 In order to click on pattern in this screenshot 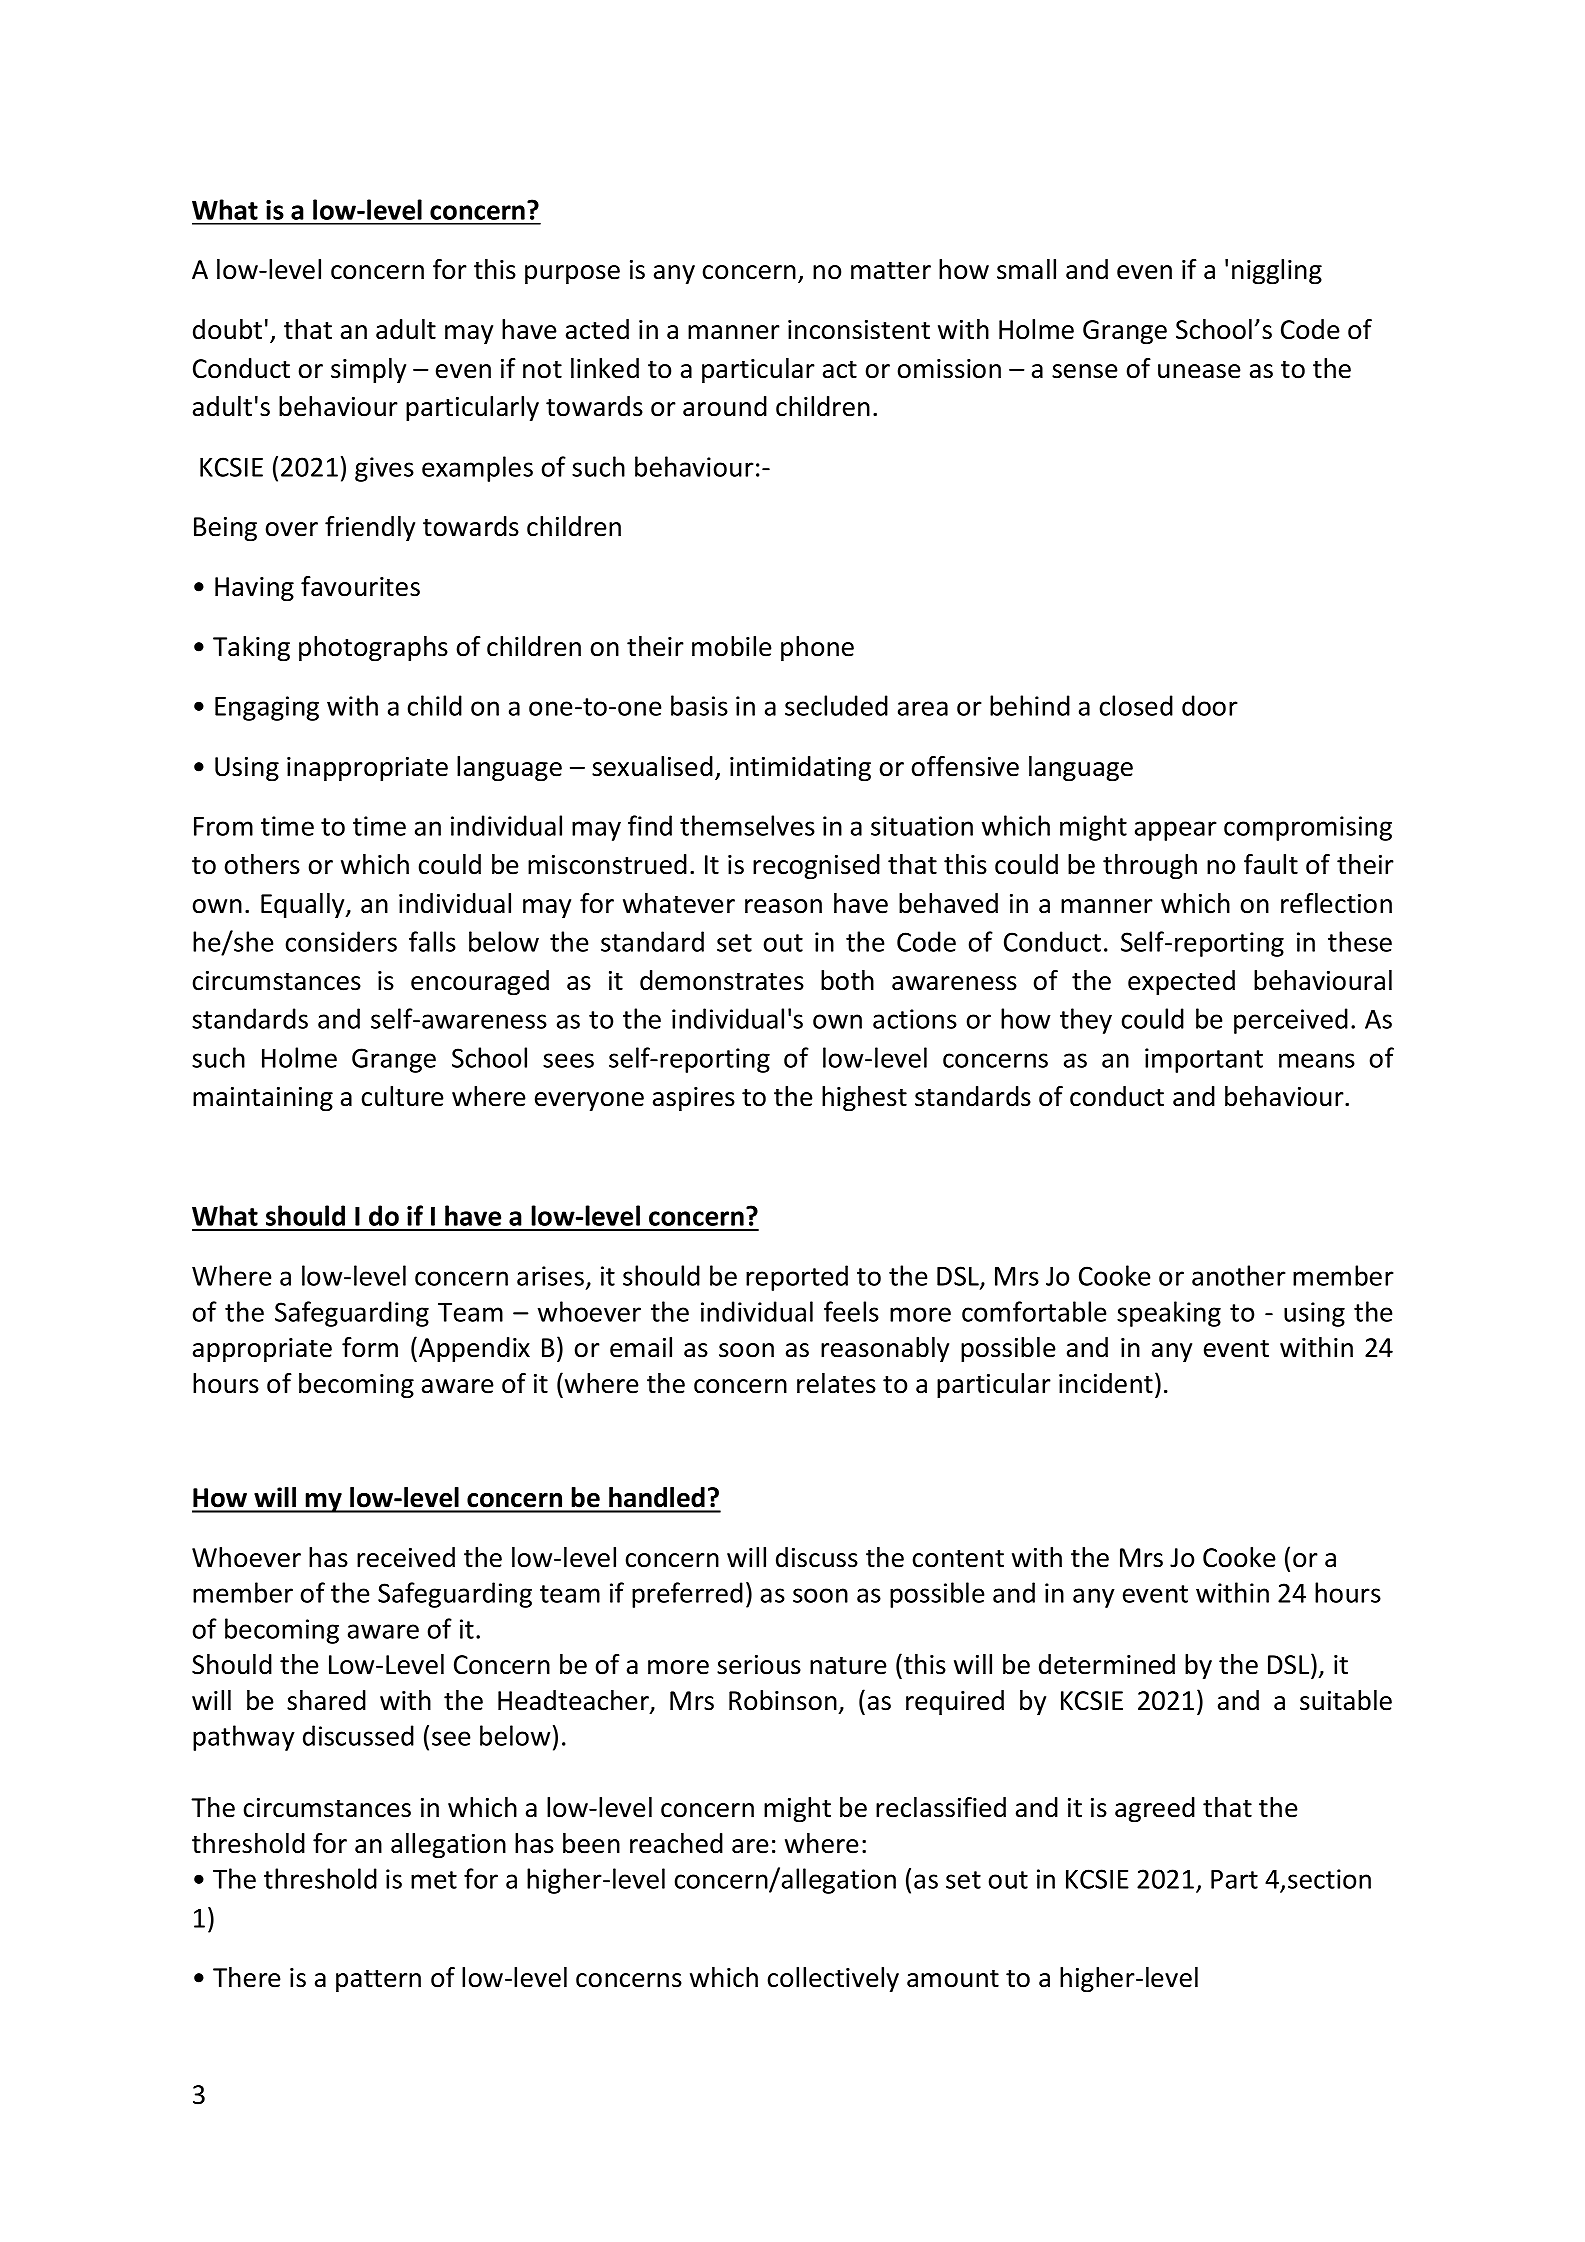, I will do `click(378, 1981)`.
